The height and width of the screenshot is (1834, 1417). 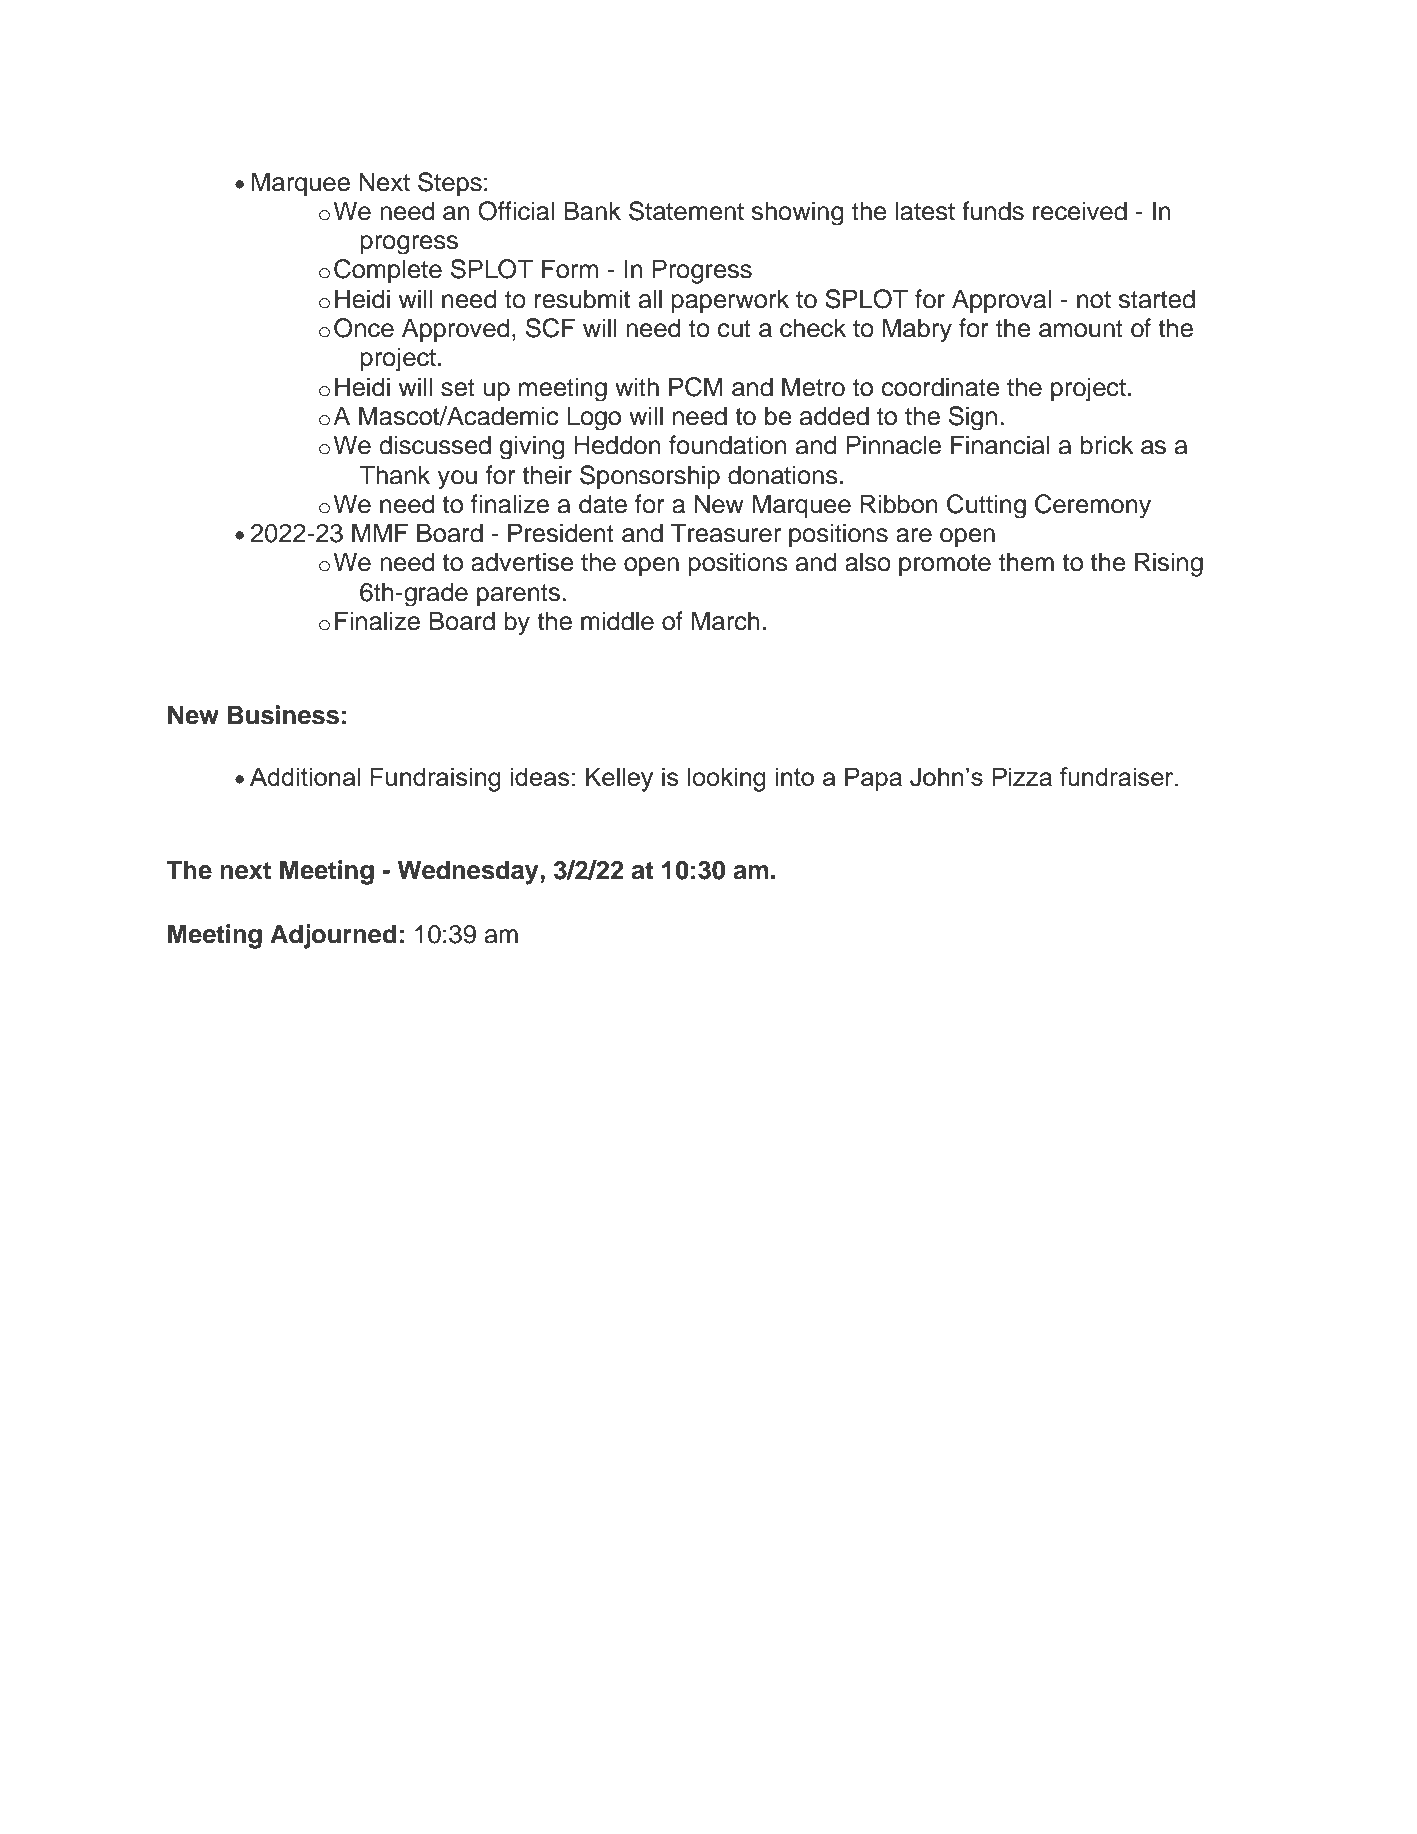 I want to click on parents, so click(x=520, y=595).
